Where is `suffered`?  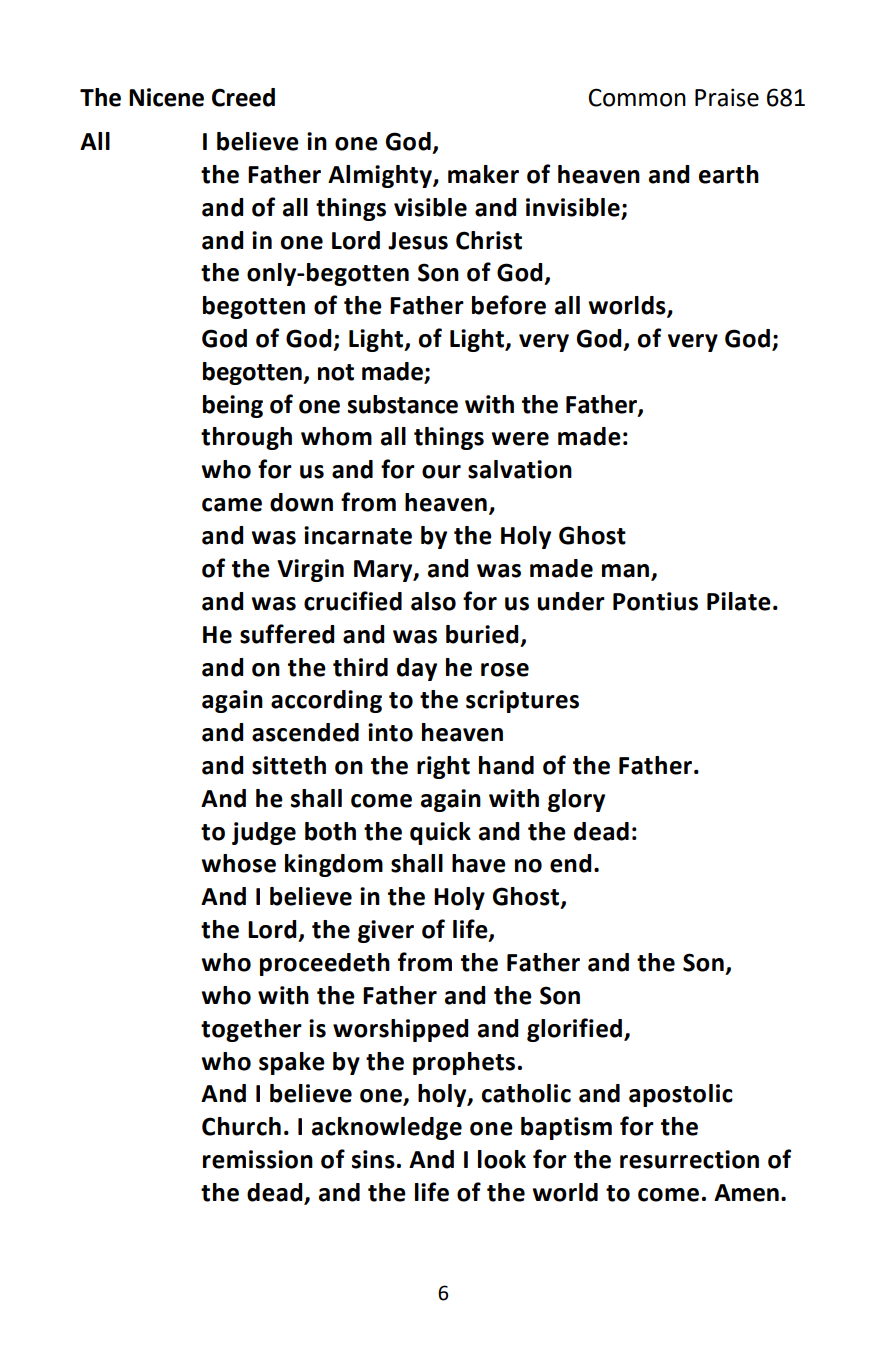
suffered is located at coordinates (287, 634).
